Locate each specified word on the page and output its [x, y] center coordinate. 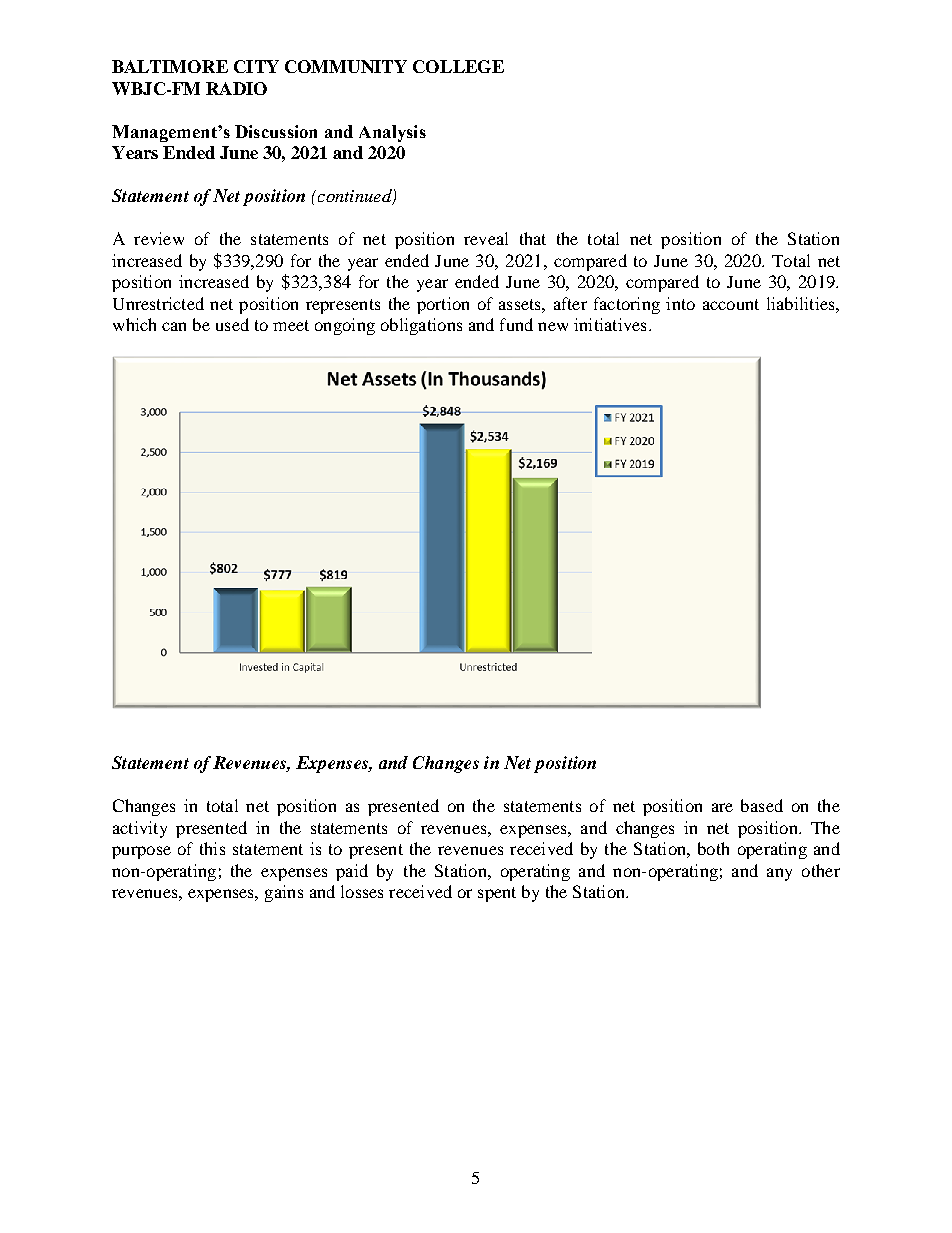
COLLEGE [458, 66]
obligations [421, 326]
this [212, 848]
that [533, 238]
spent [497, 894]
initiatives [610, 324]
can [174, 326]
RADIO [236, 88]
